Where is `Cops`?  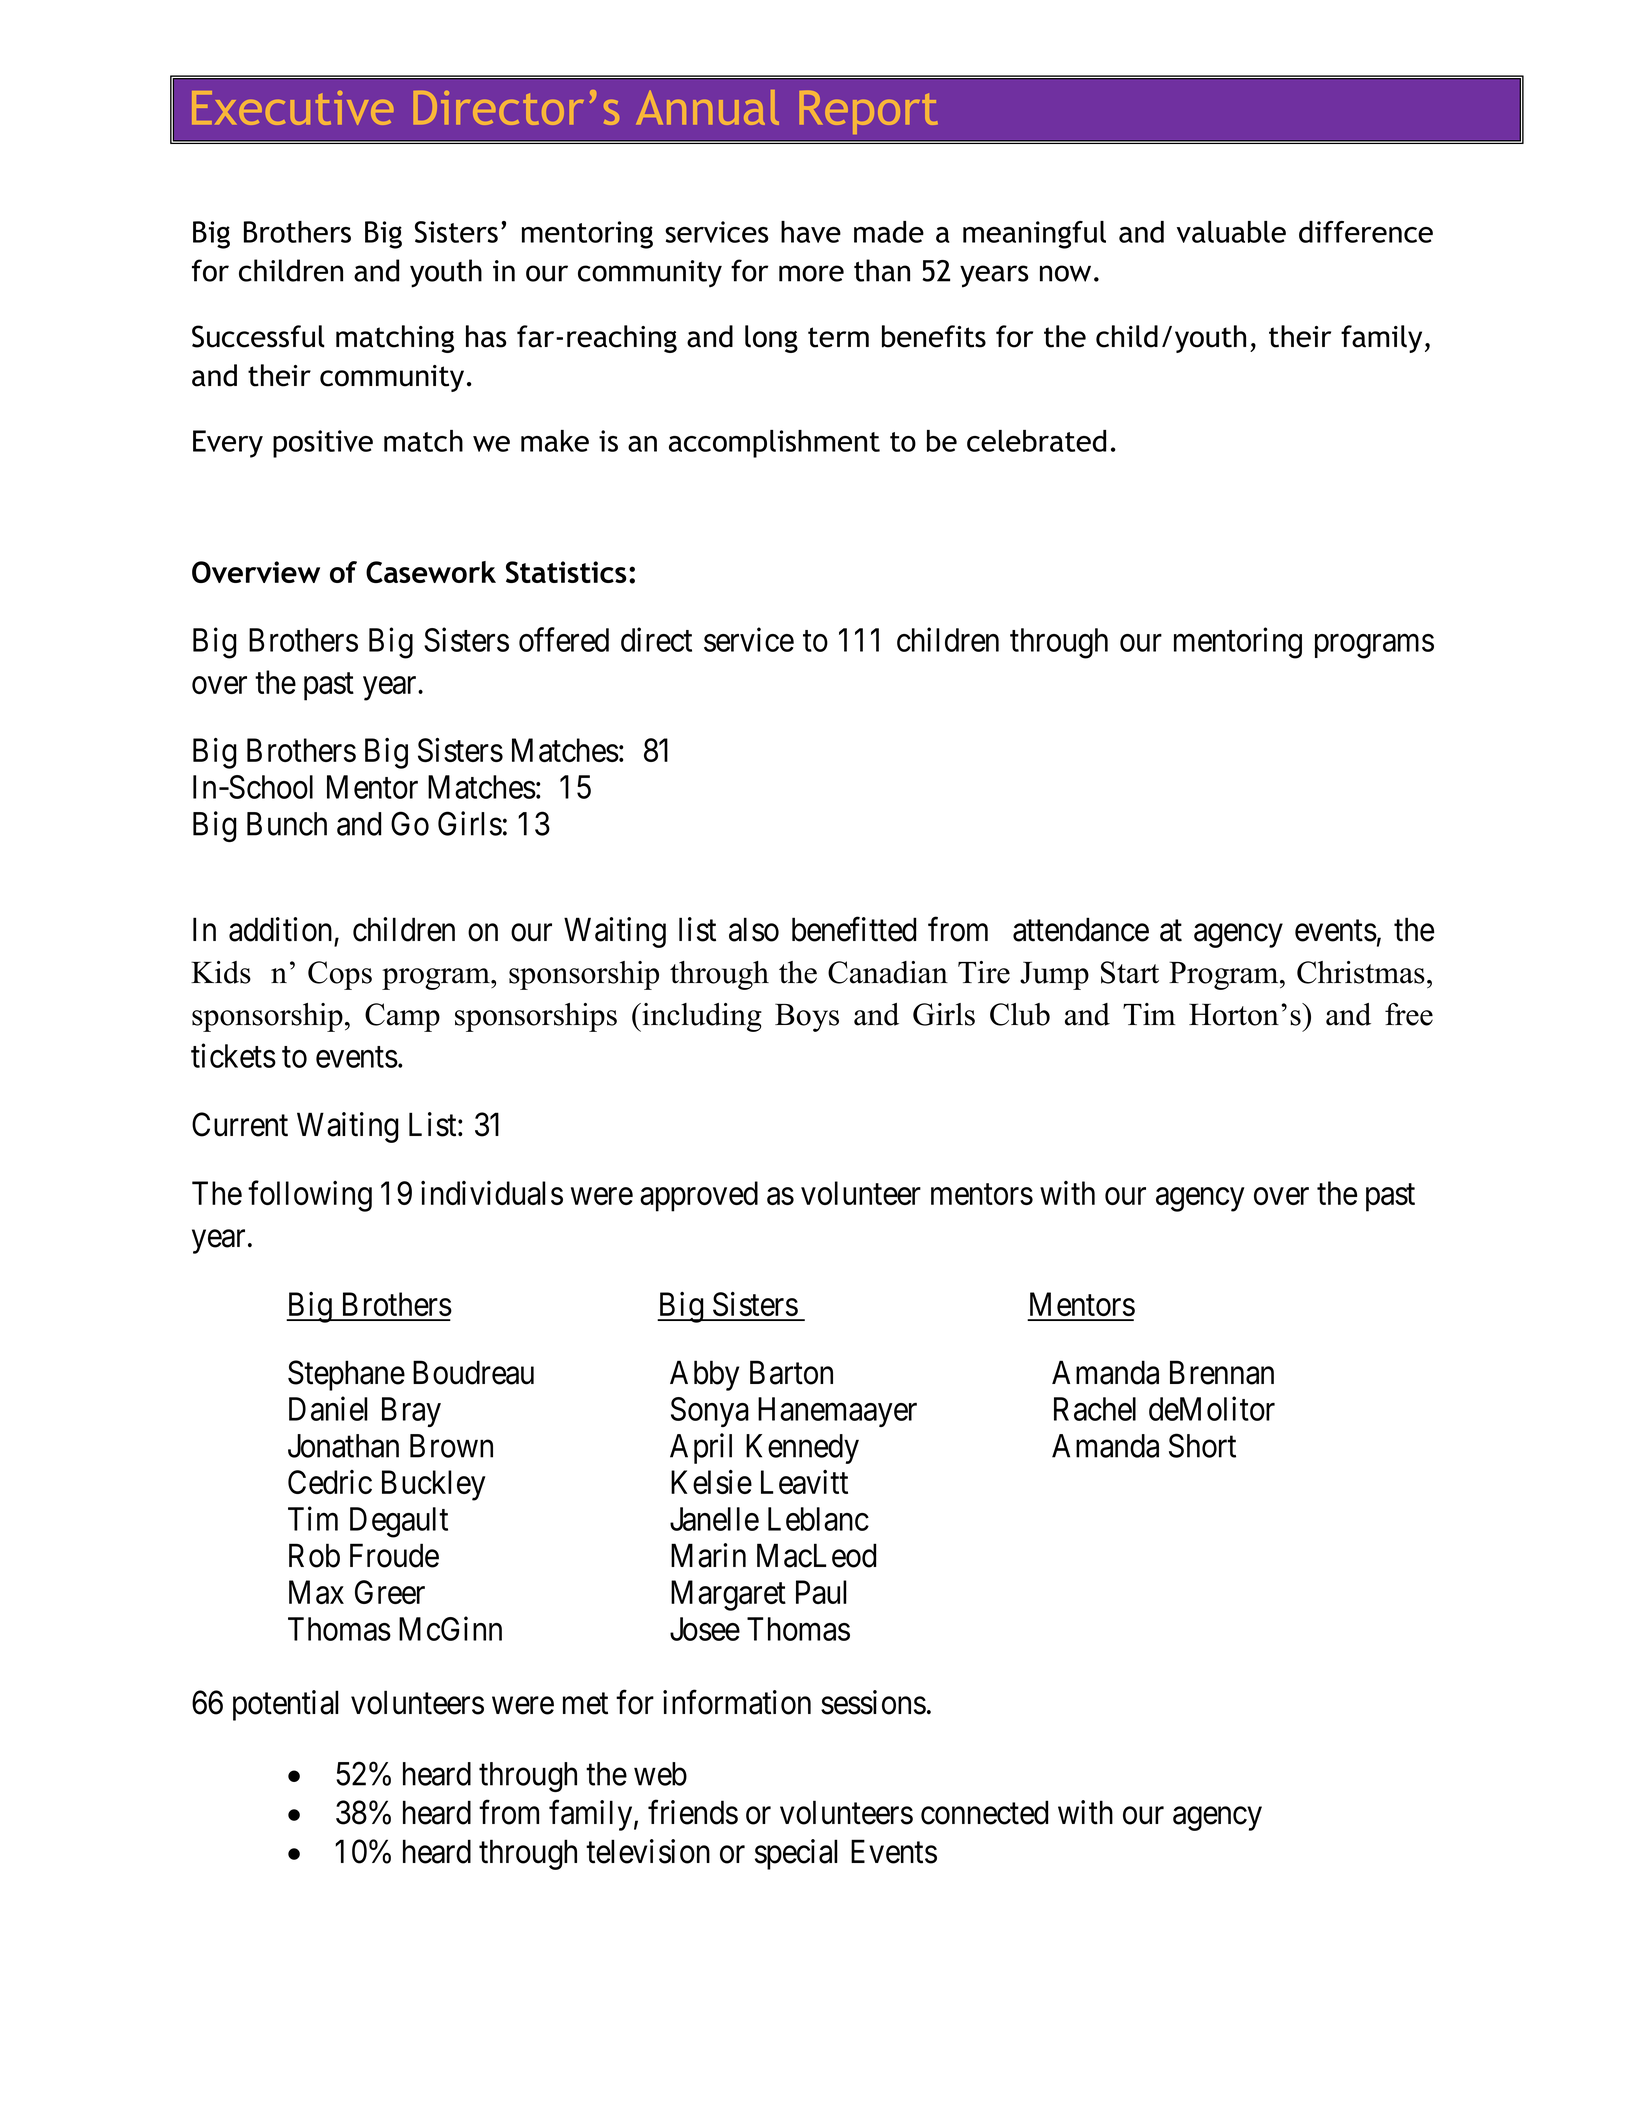 Cops is located at coordinates (340, 975).
